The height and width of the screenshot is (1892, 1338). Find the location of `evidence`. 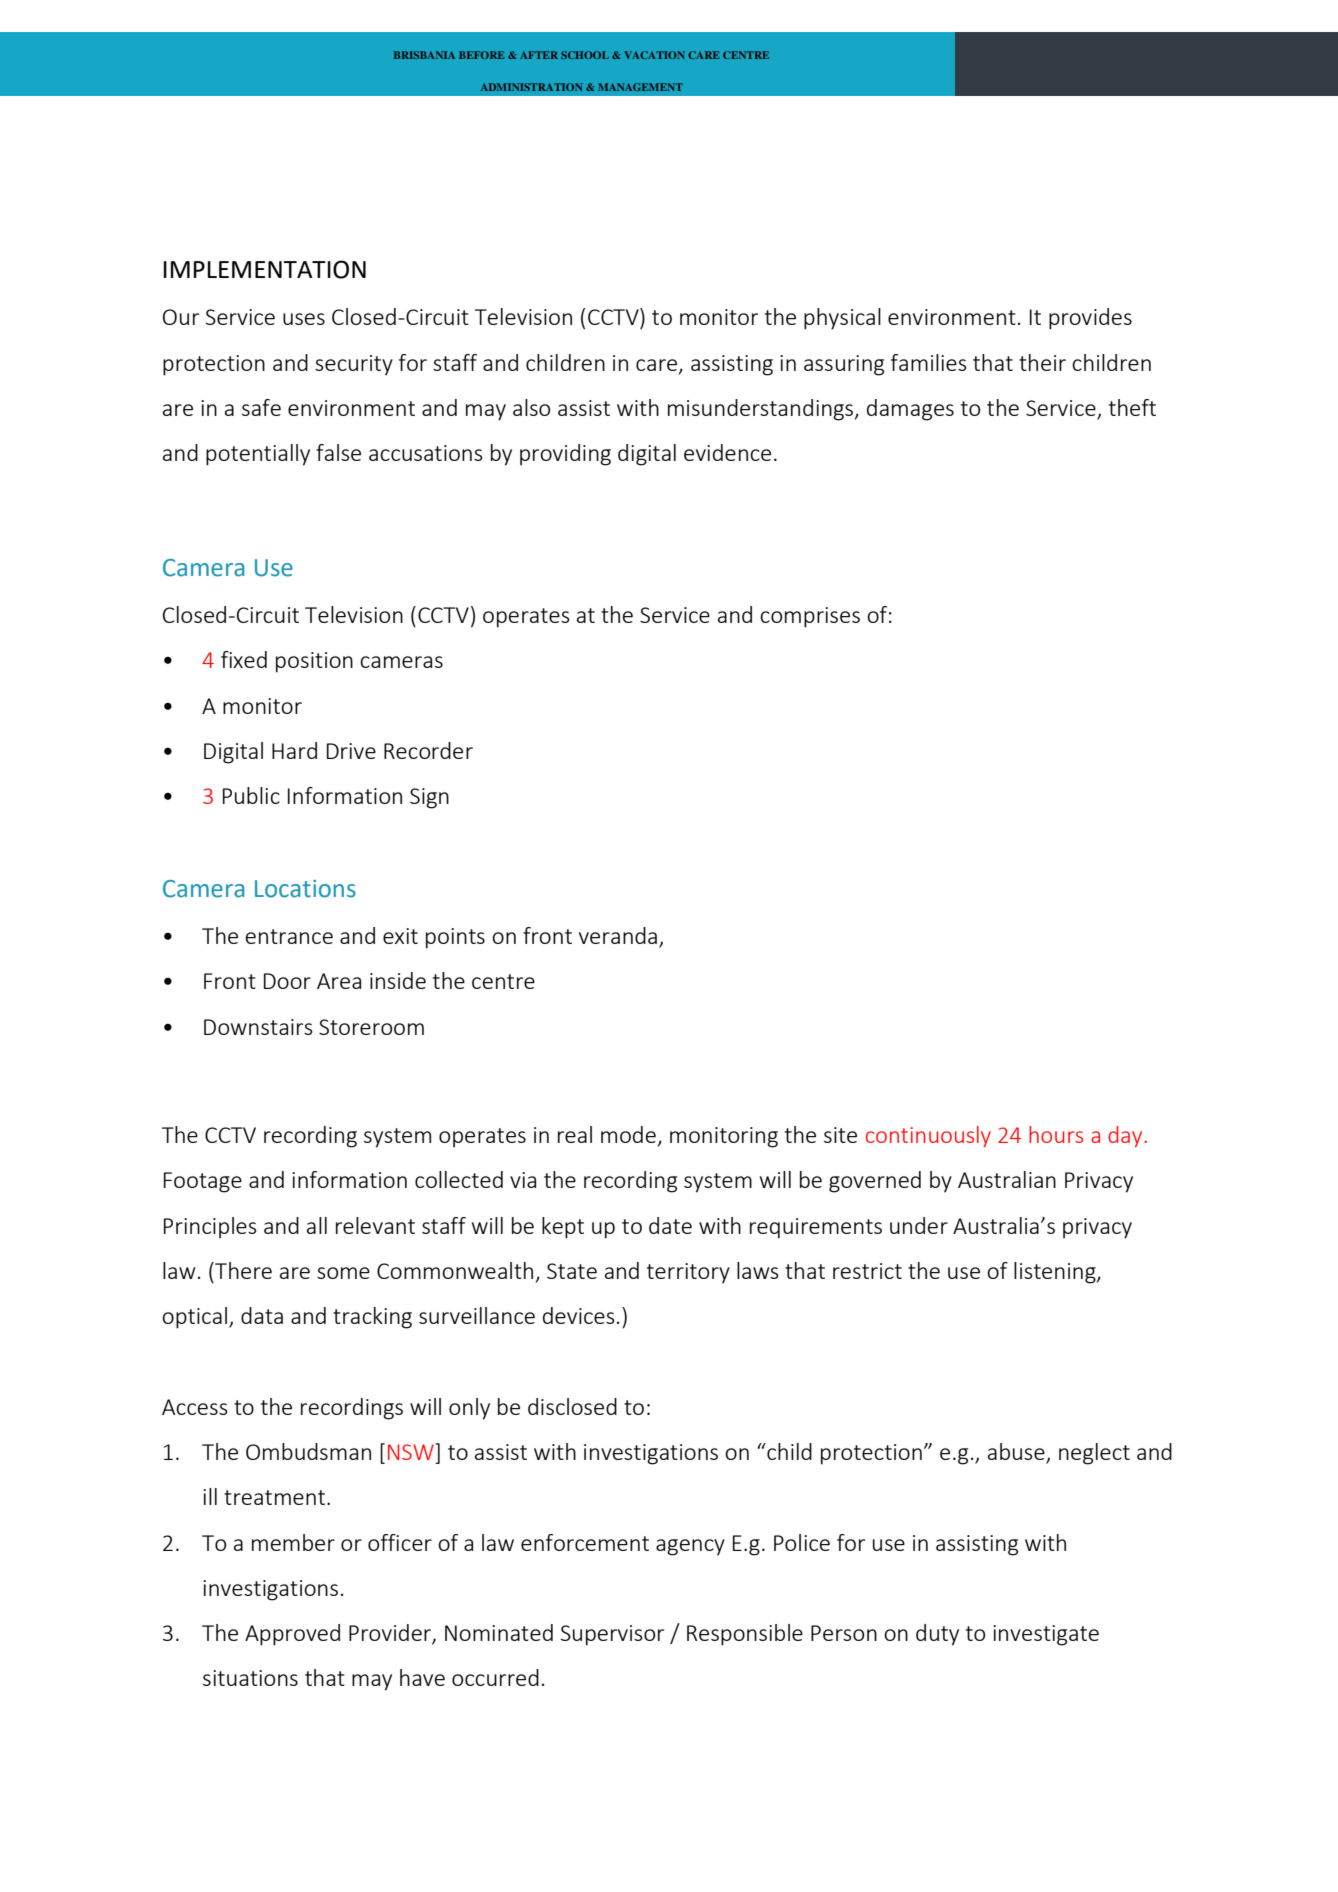

evidence is located at coordinates (727, 452).
